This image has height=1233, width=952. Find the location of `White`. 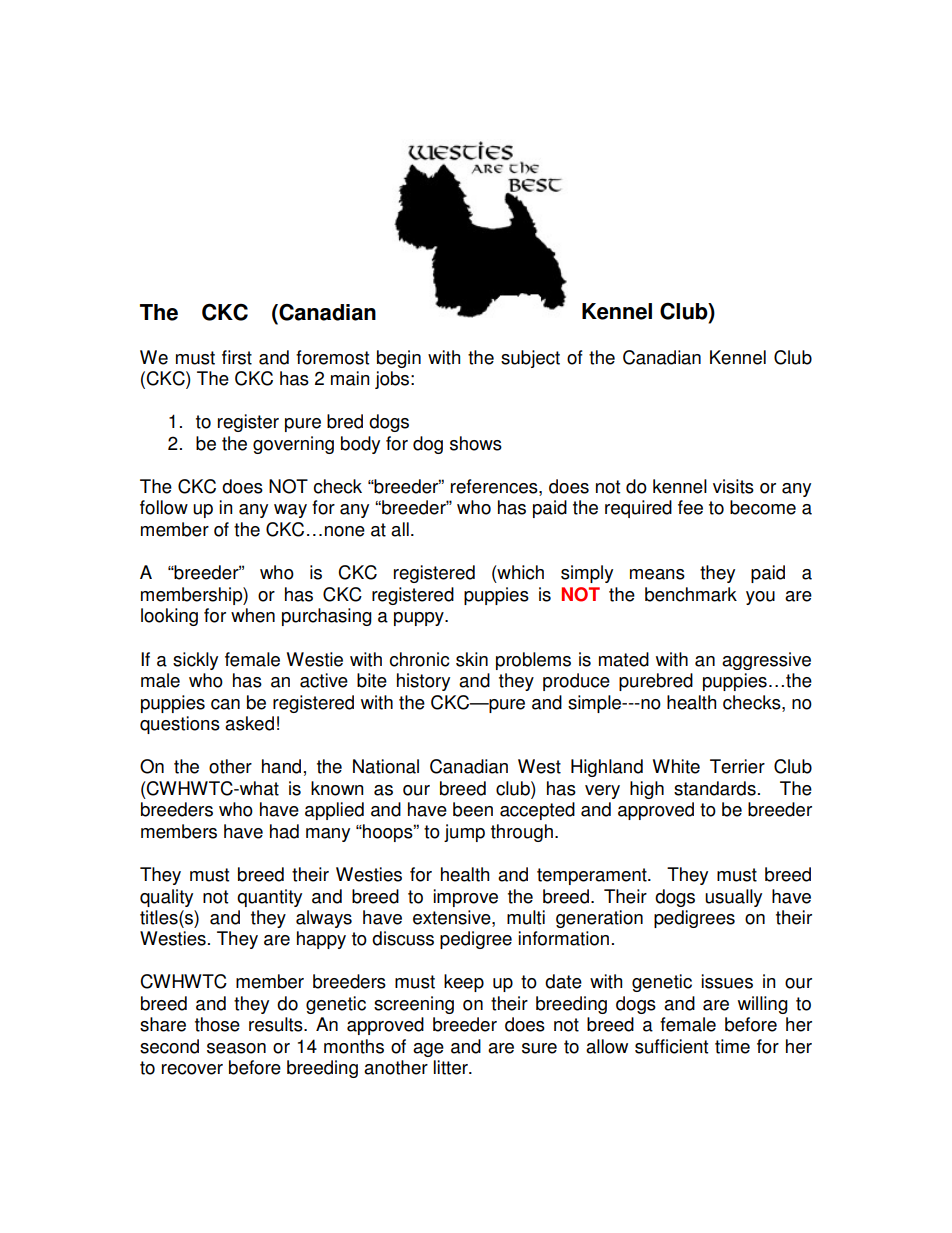

White is located at coordinates (676, 766).
